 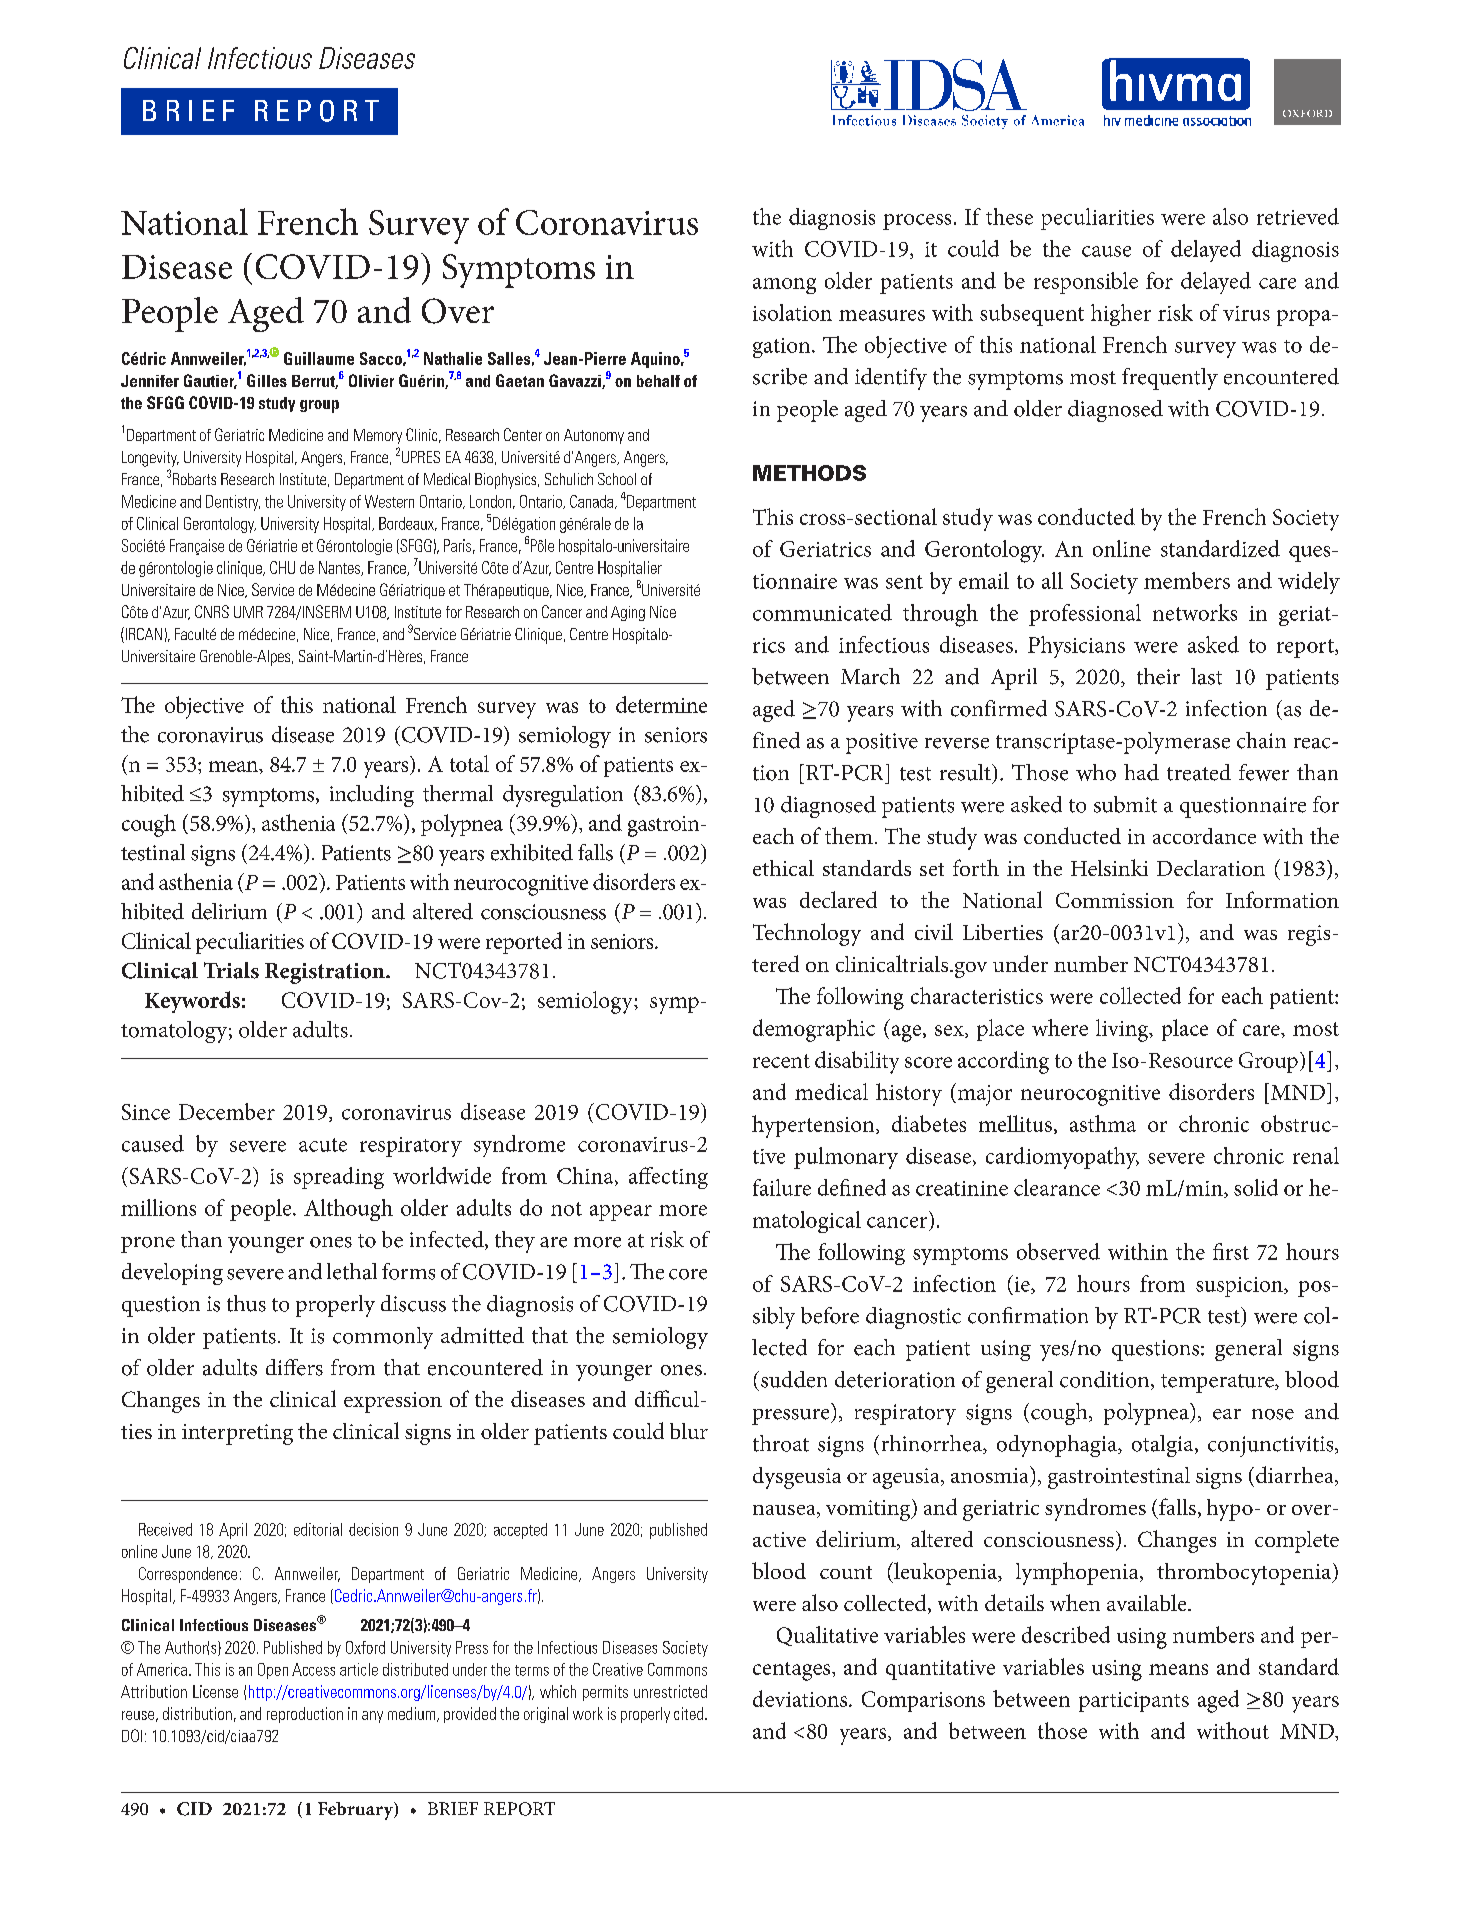 I want to click on participants, so click(x=1134, y=1702).
